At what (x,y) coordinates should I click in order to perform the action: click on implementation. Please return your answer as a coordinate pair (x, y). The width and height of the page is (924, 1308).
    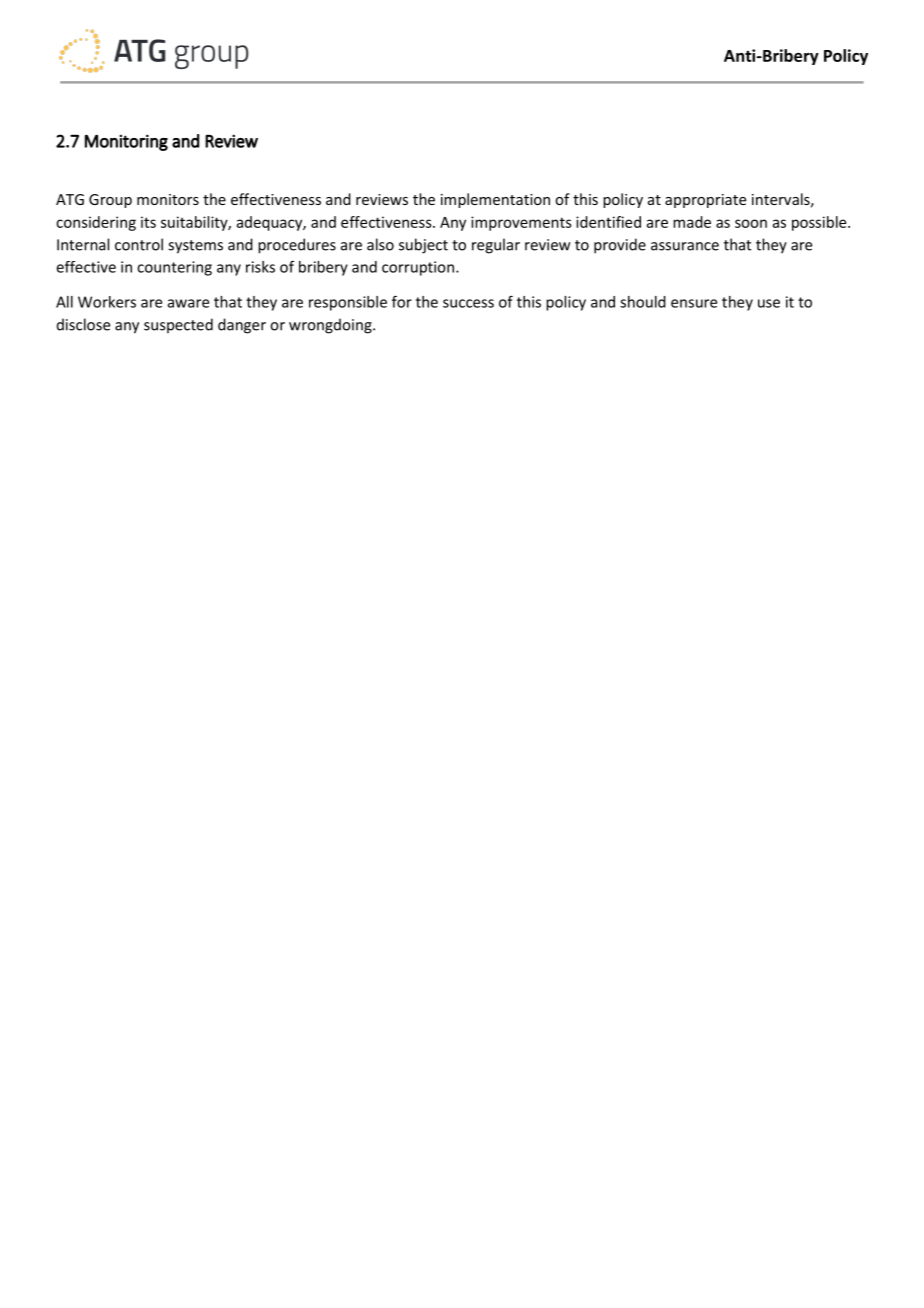
    Looking at the image, I should click on (495, 200).
